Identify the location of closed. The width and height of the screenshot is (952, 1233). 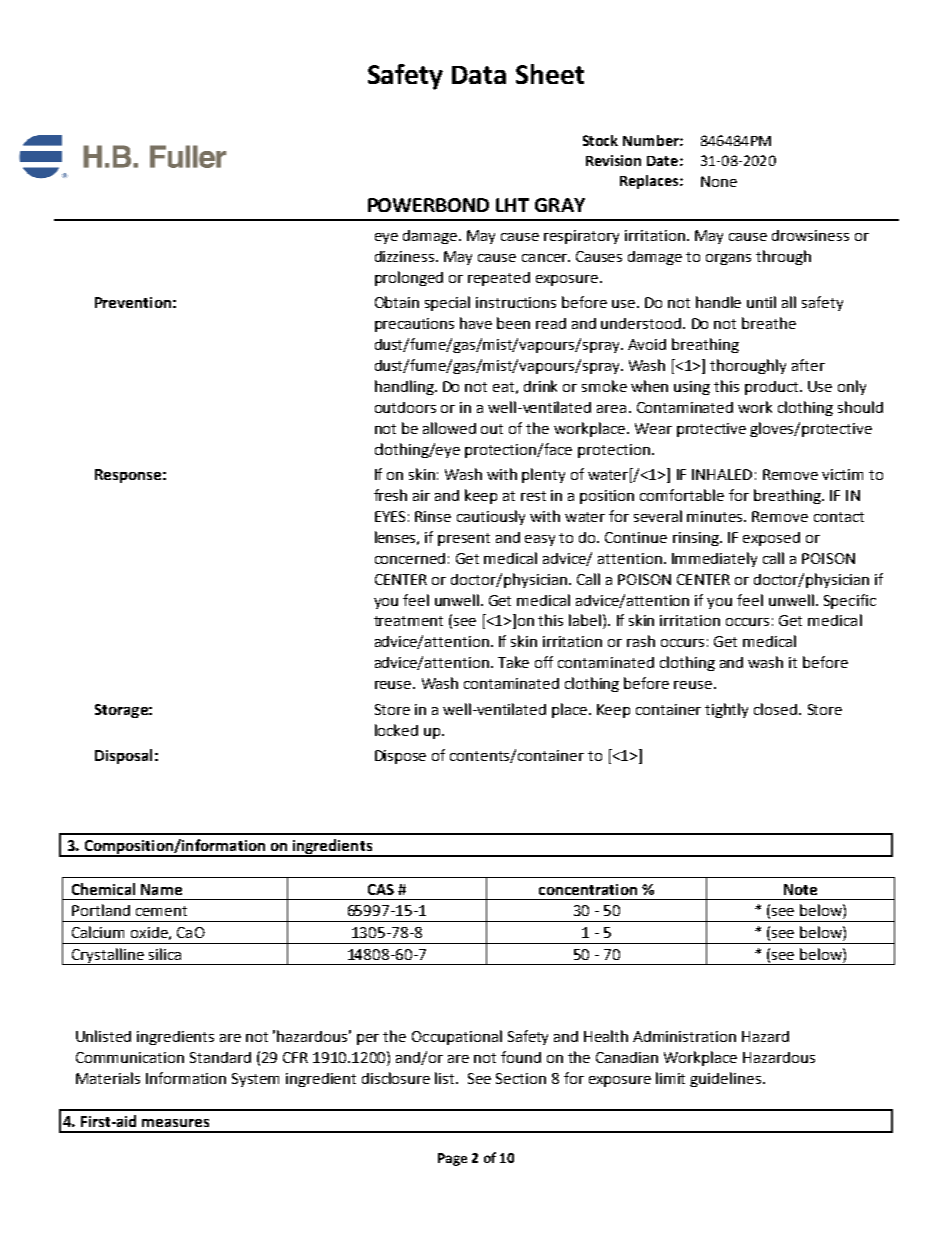
(775, 709).
